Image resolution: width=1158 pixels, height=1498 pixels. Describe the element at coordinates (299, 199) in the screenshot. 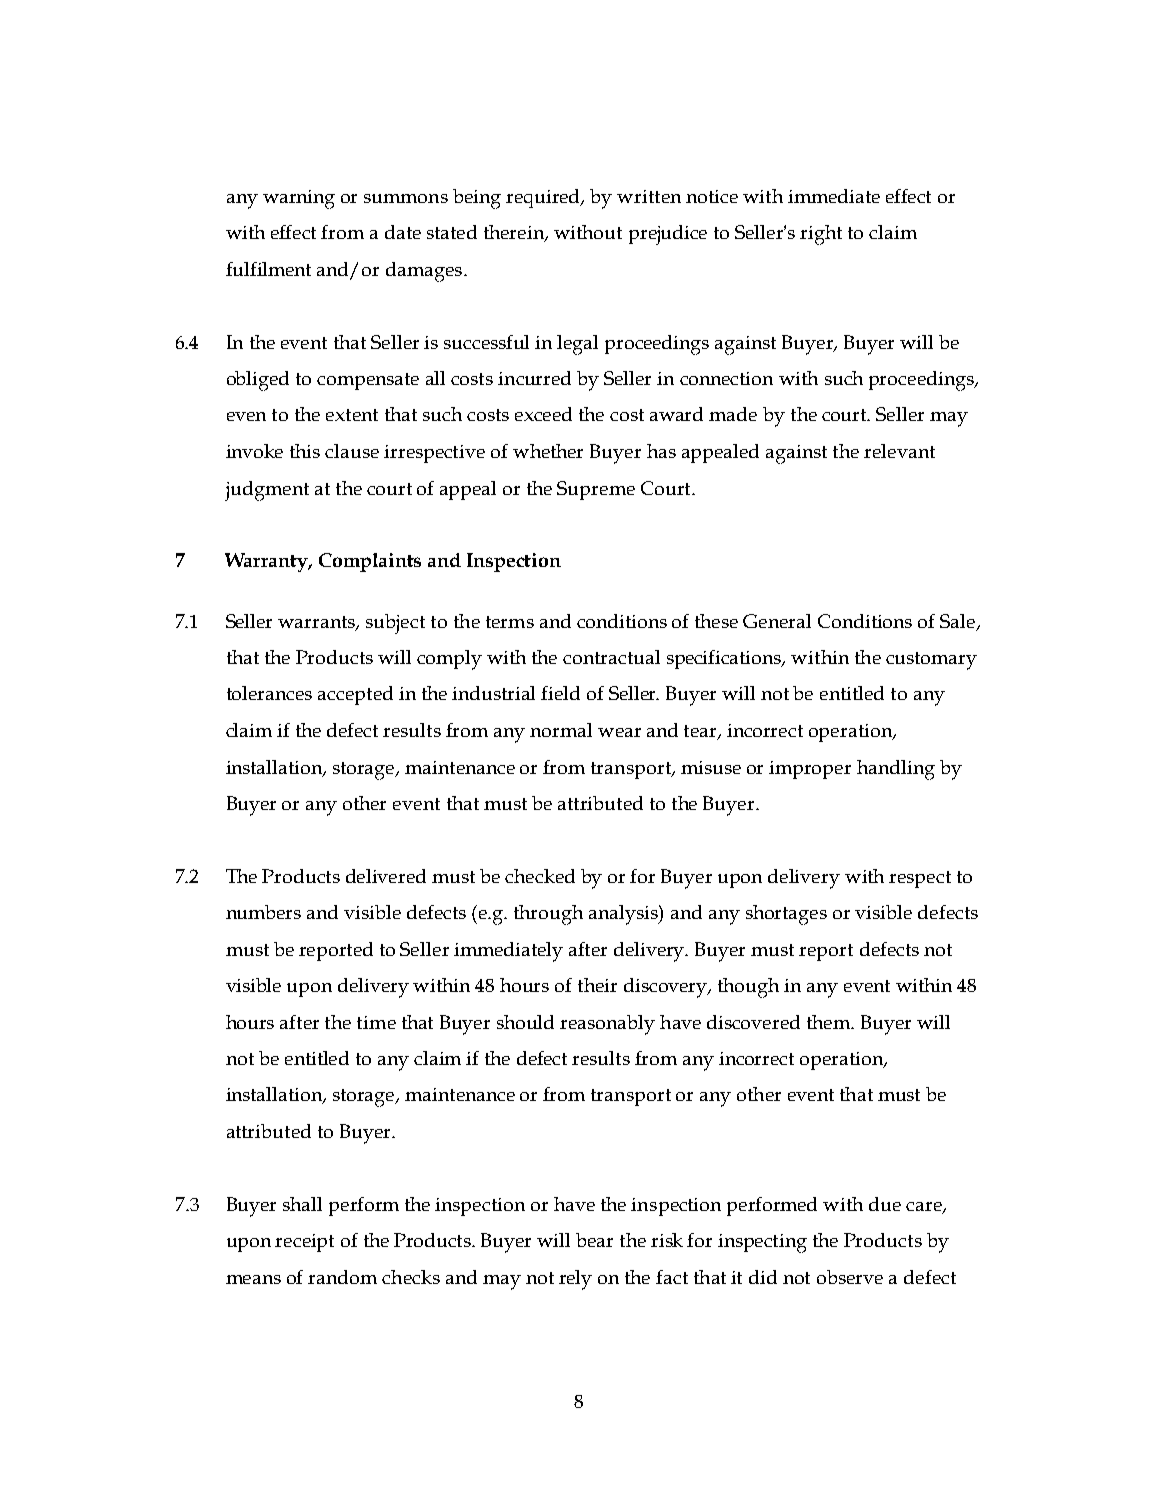

I see `warning` at that location.
